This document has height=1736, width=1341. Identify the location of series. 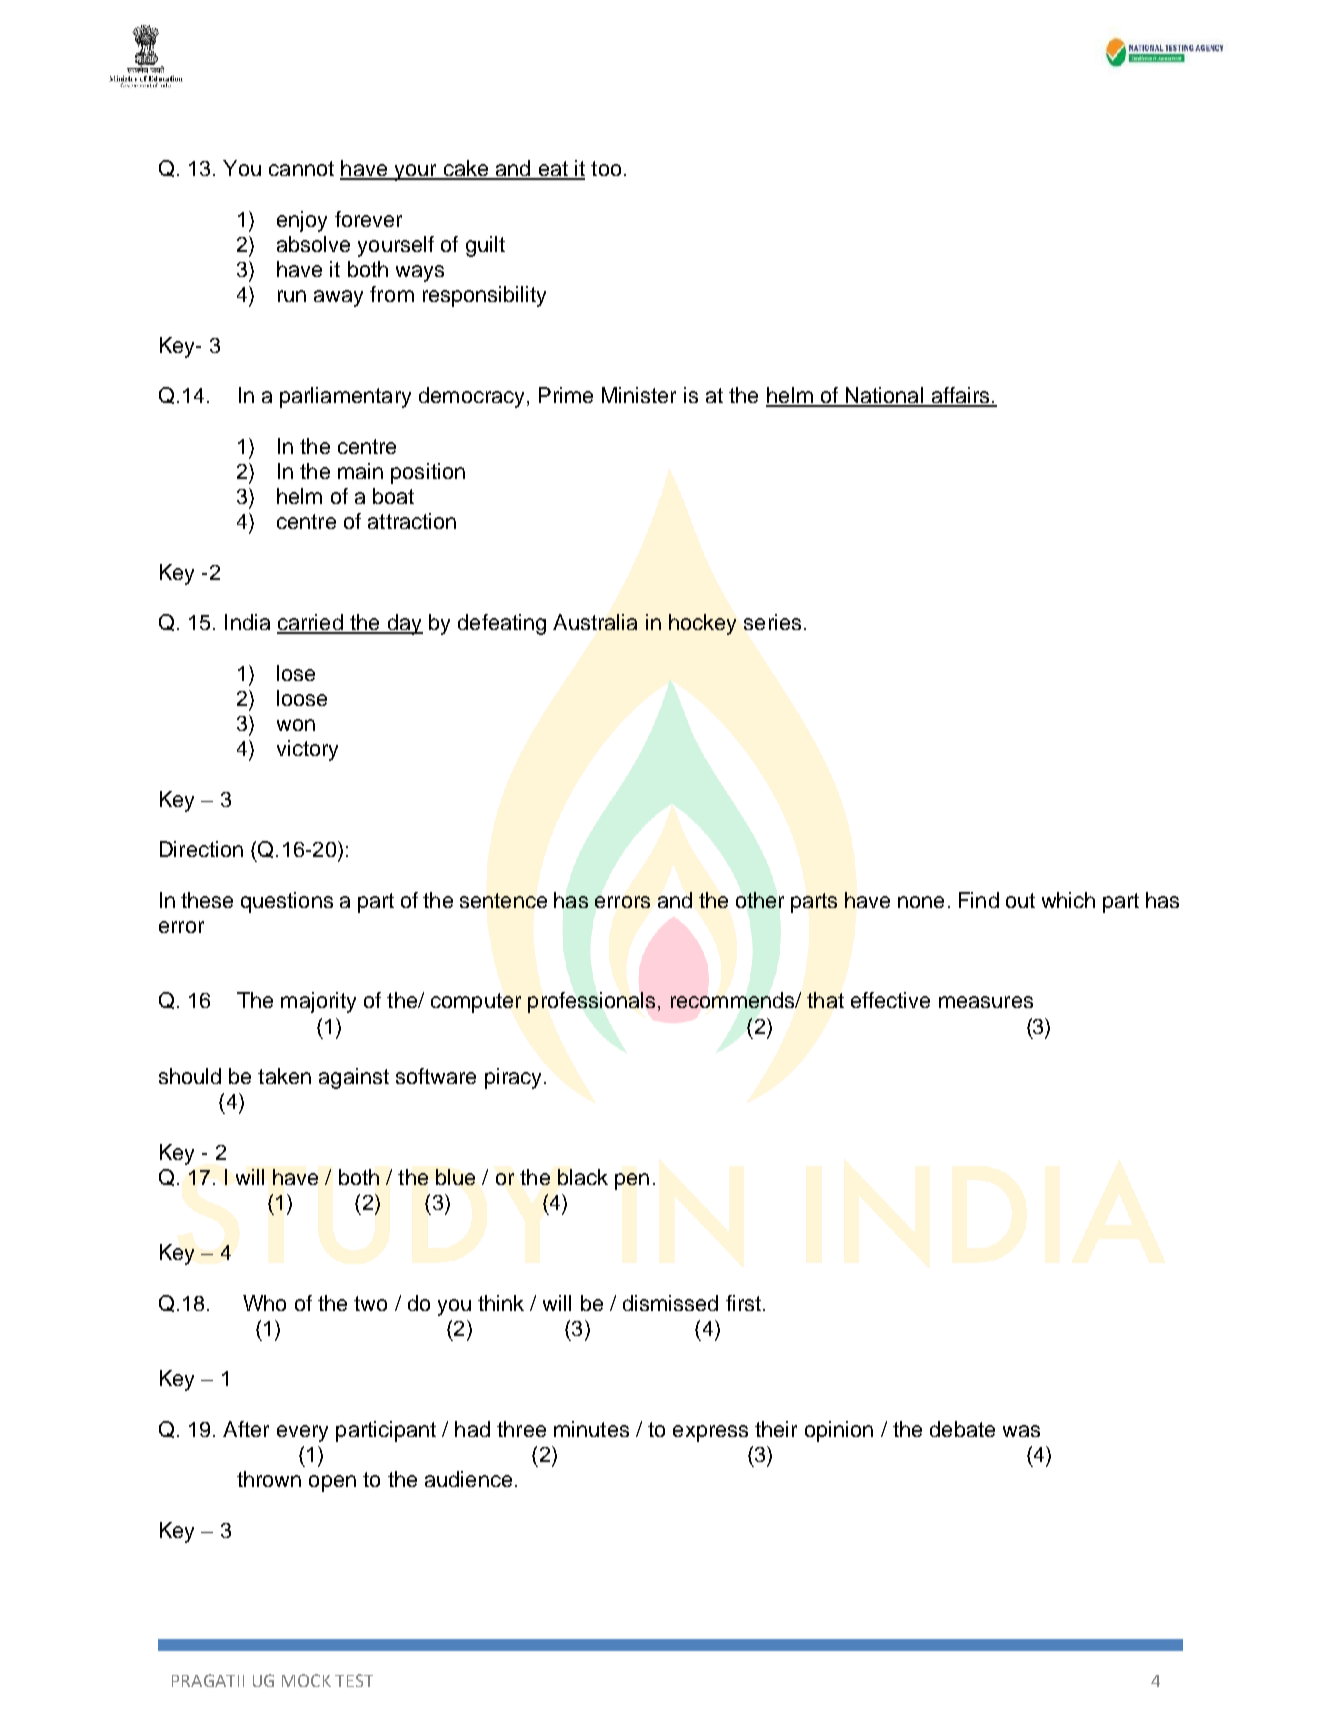
(772, 622).
